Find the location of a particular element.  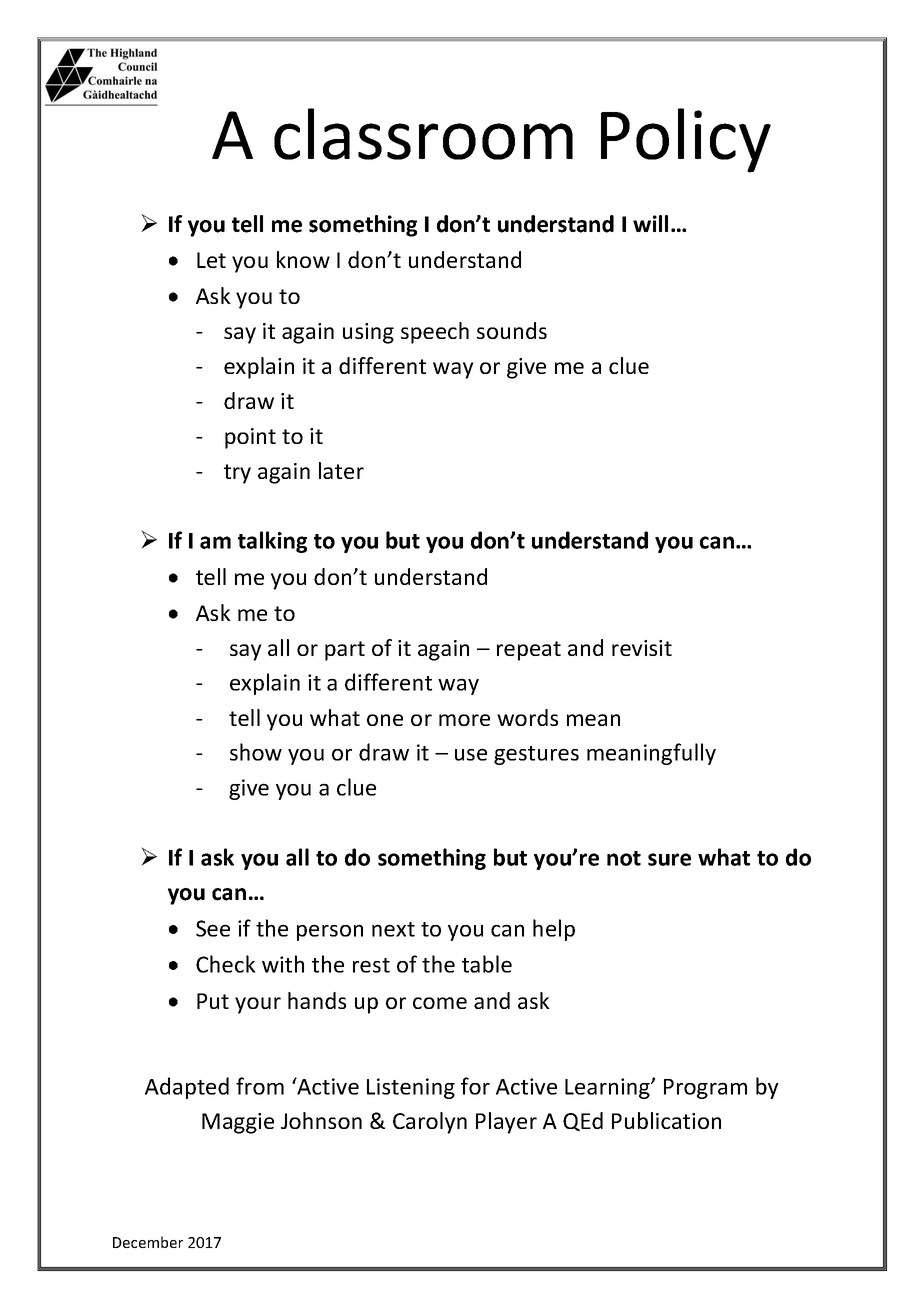

later is located at coordinates (341, 470).
